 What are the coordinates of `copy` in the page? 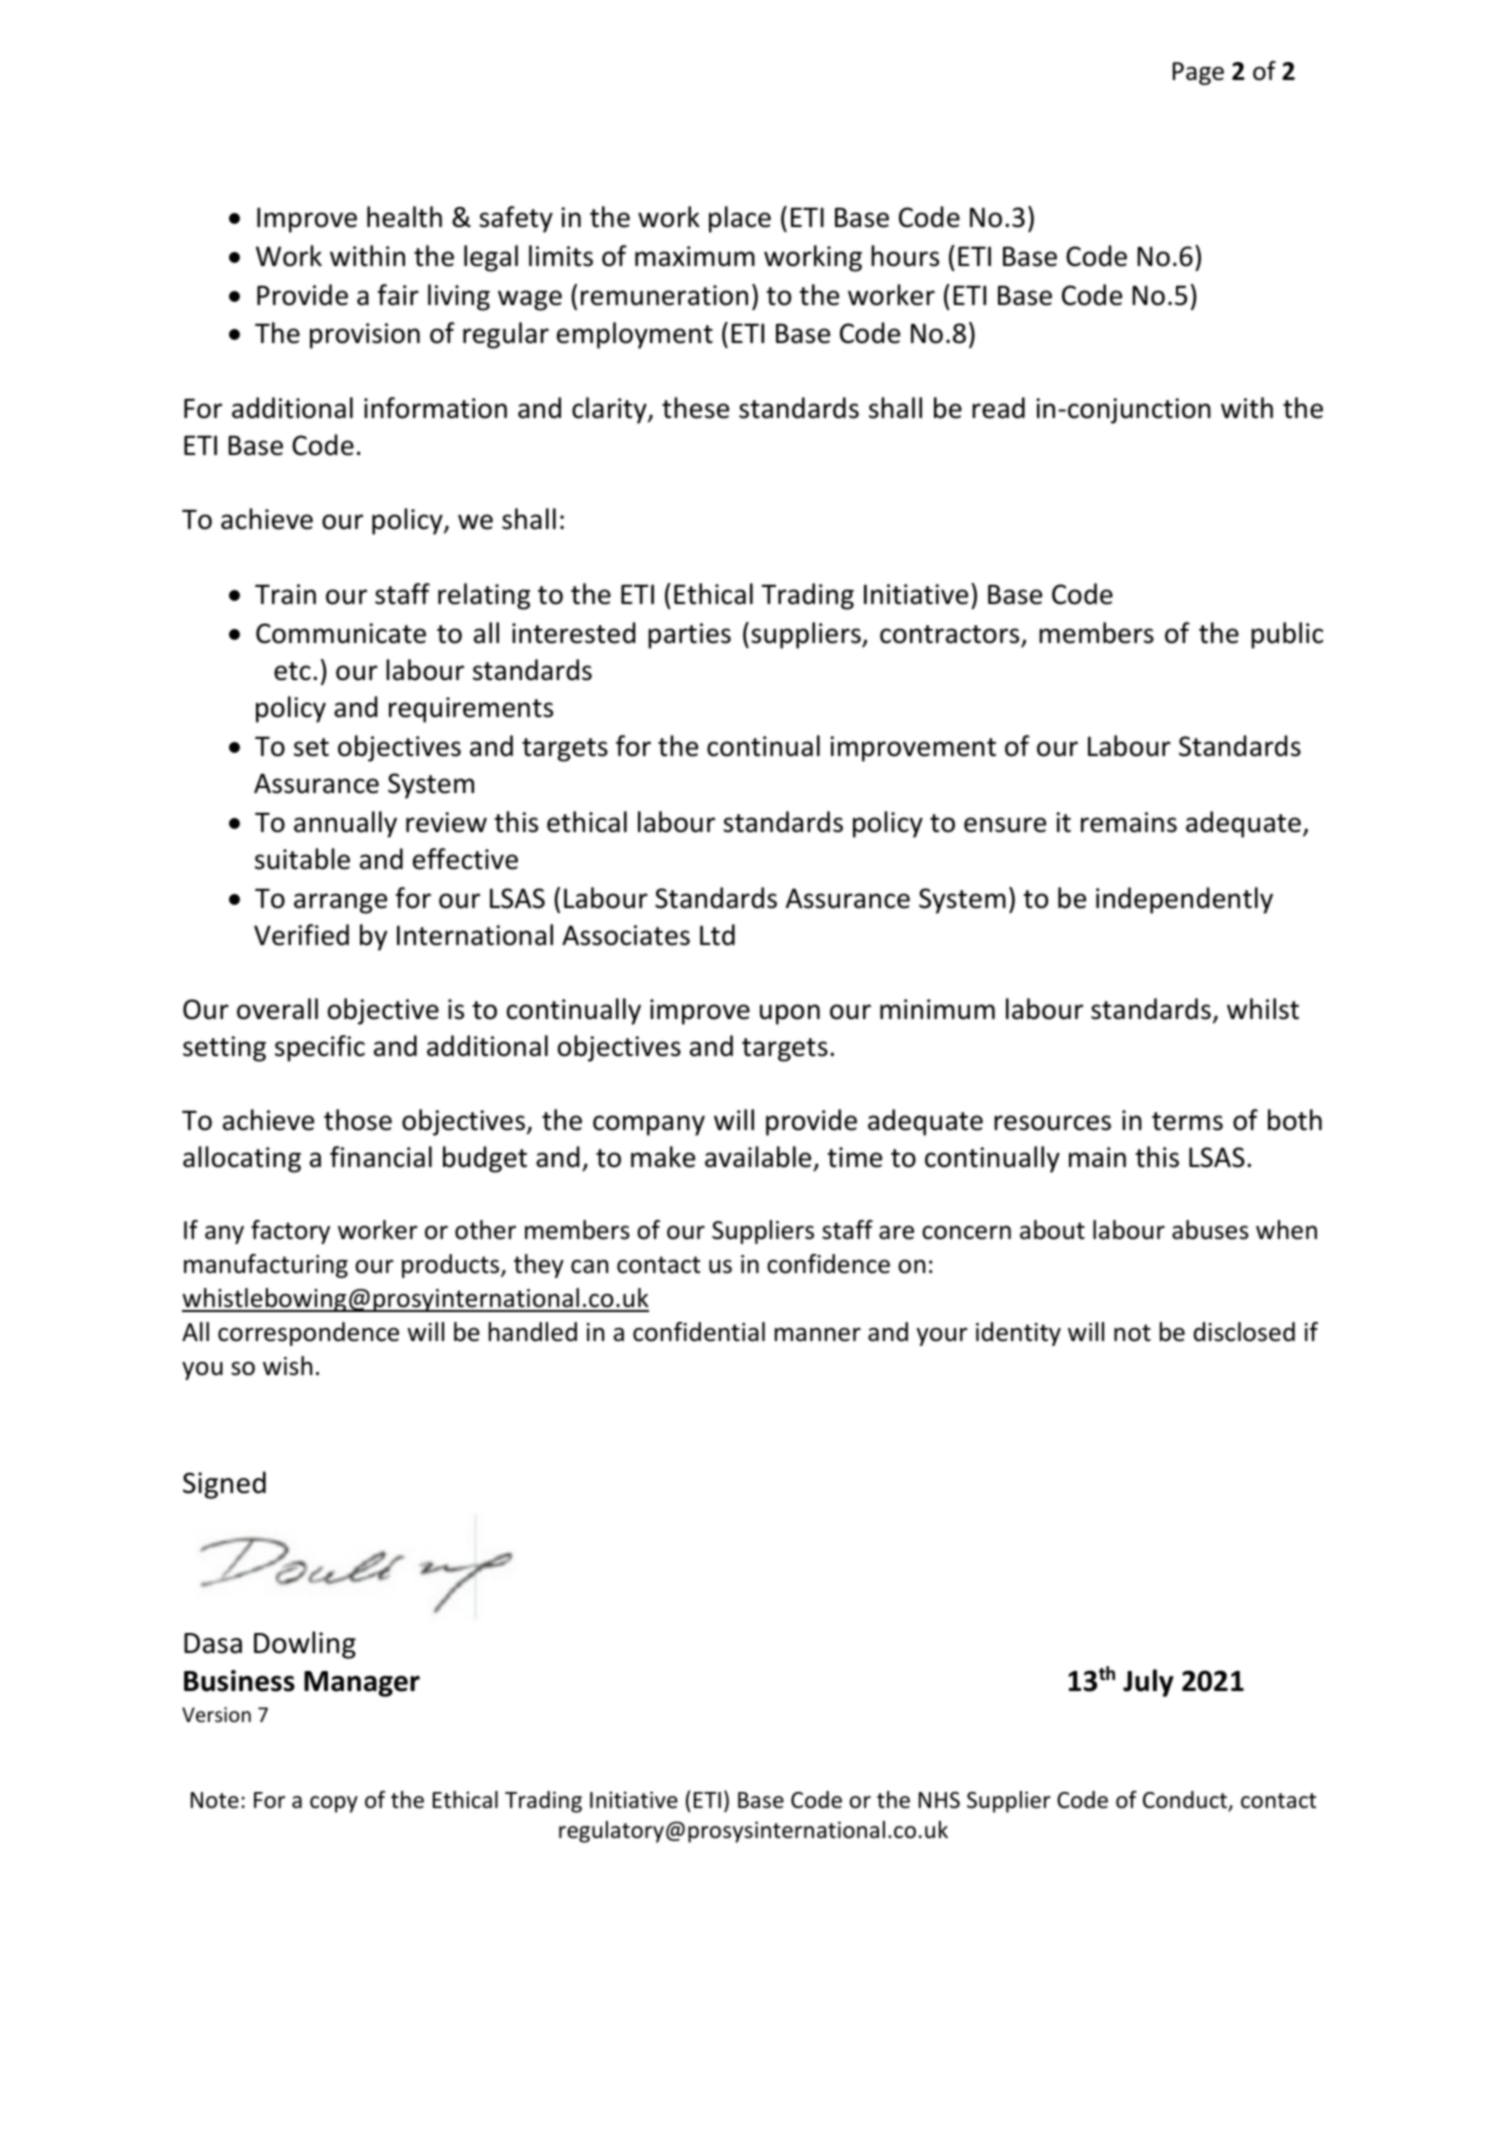 It's located at (334, 1804).
